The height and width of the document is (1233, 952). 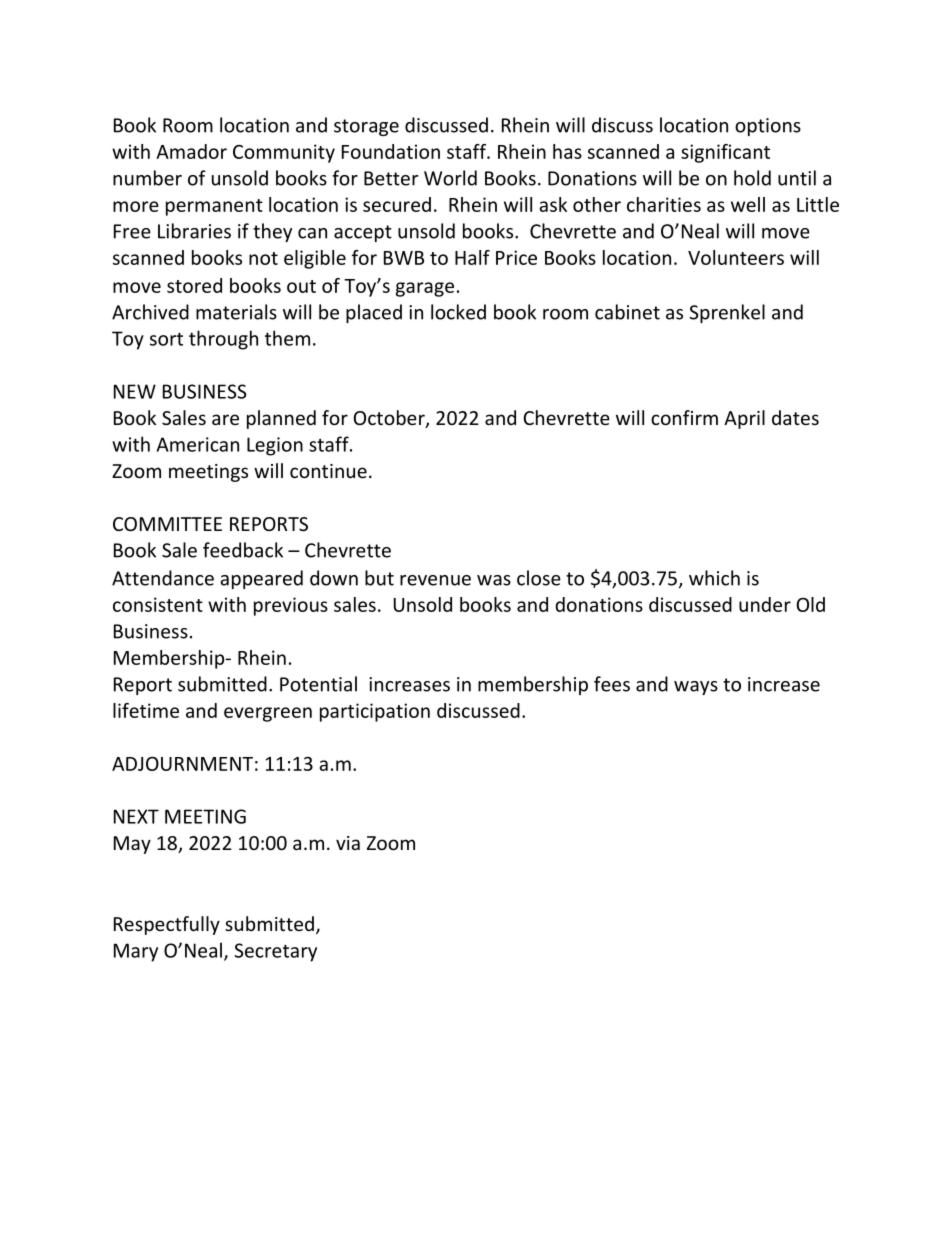 I want to click on via, so click(x=348, y=843).
